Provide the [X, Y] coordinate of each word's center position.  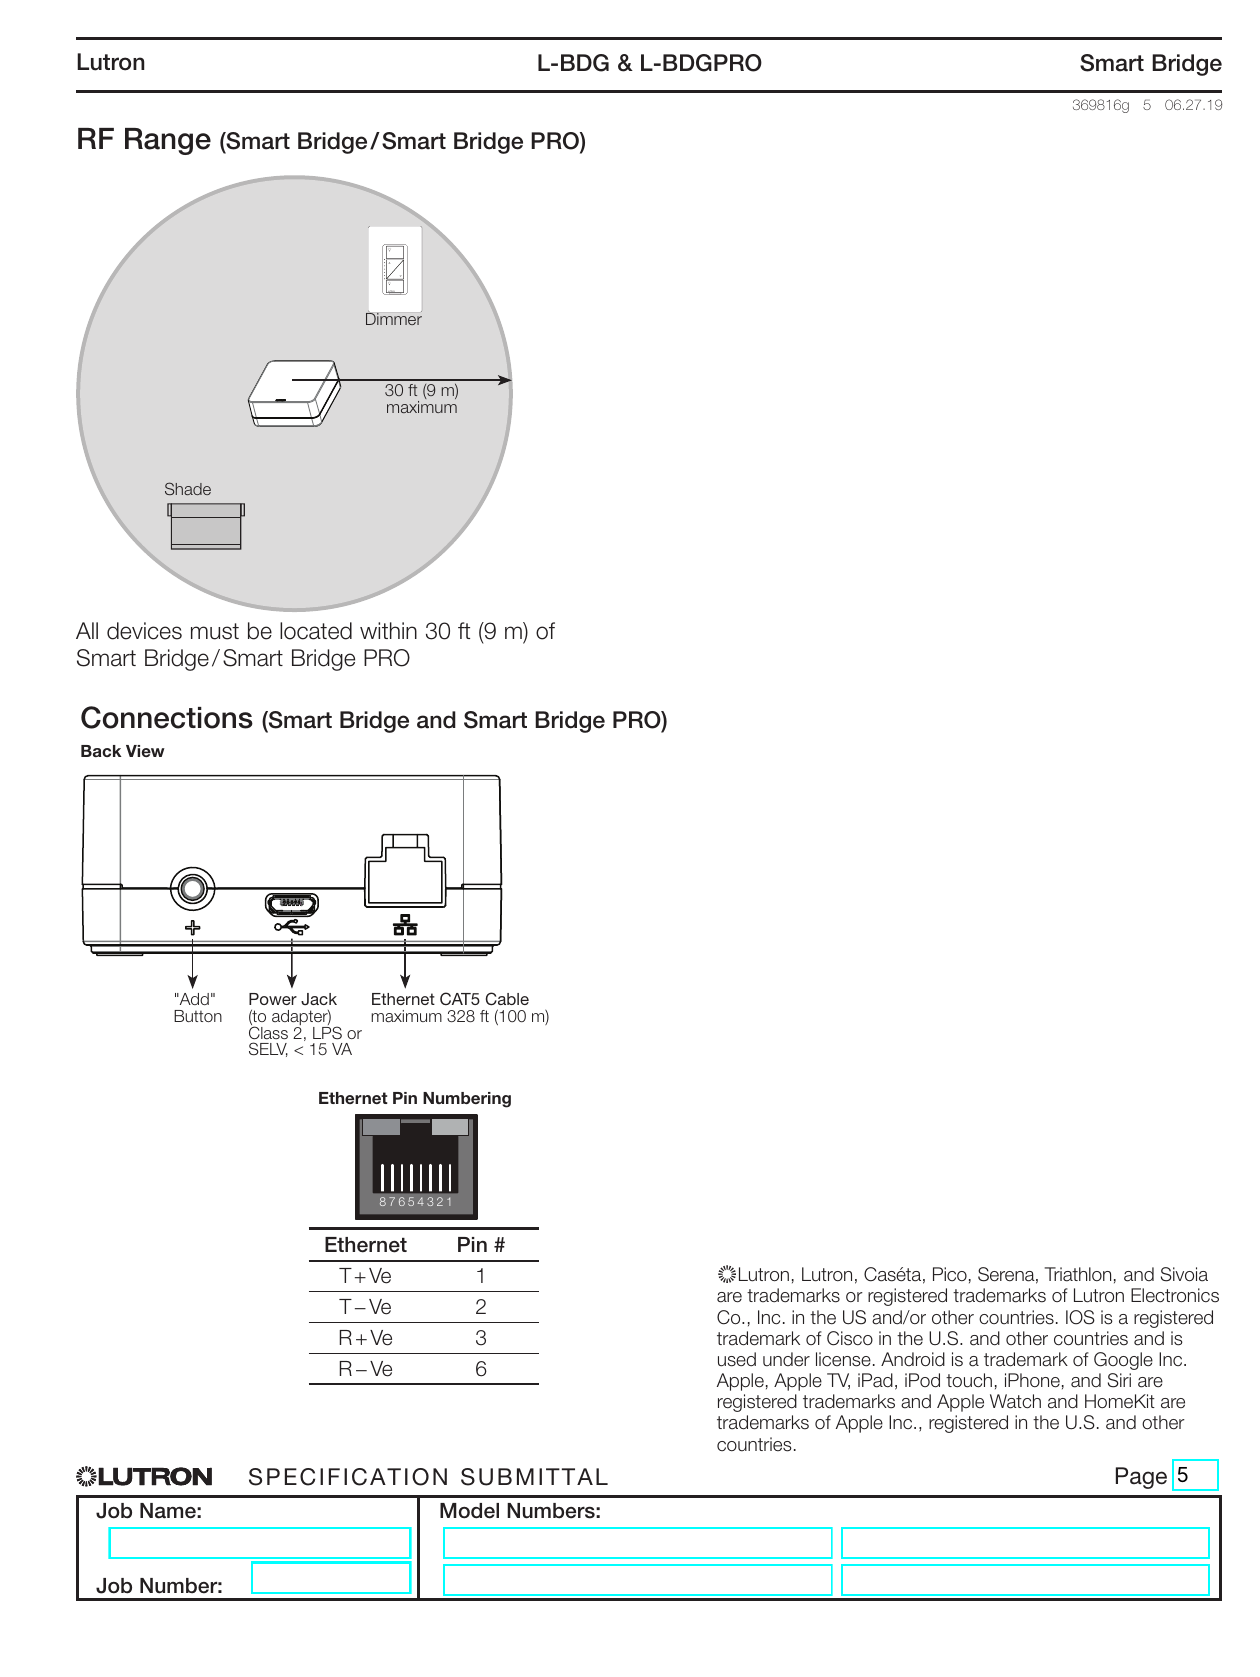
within [388, 630]
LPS [327, 1032]
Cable [507, 999]
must [215, 631]
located [316, 631]
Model [469, 1511]
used [737, 1359]
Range [168, 141]
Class [268, 1032]
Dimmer [394, 318]
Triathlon [1078, 1274]
